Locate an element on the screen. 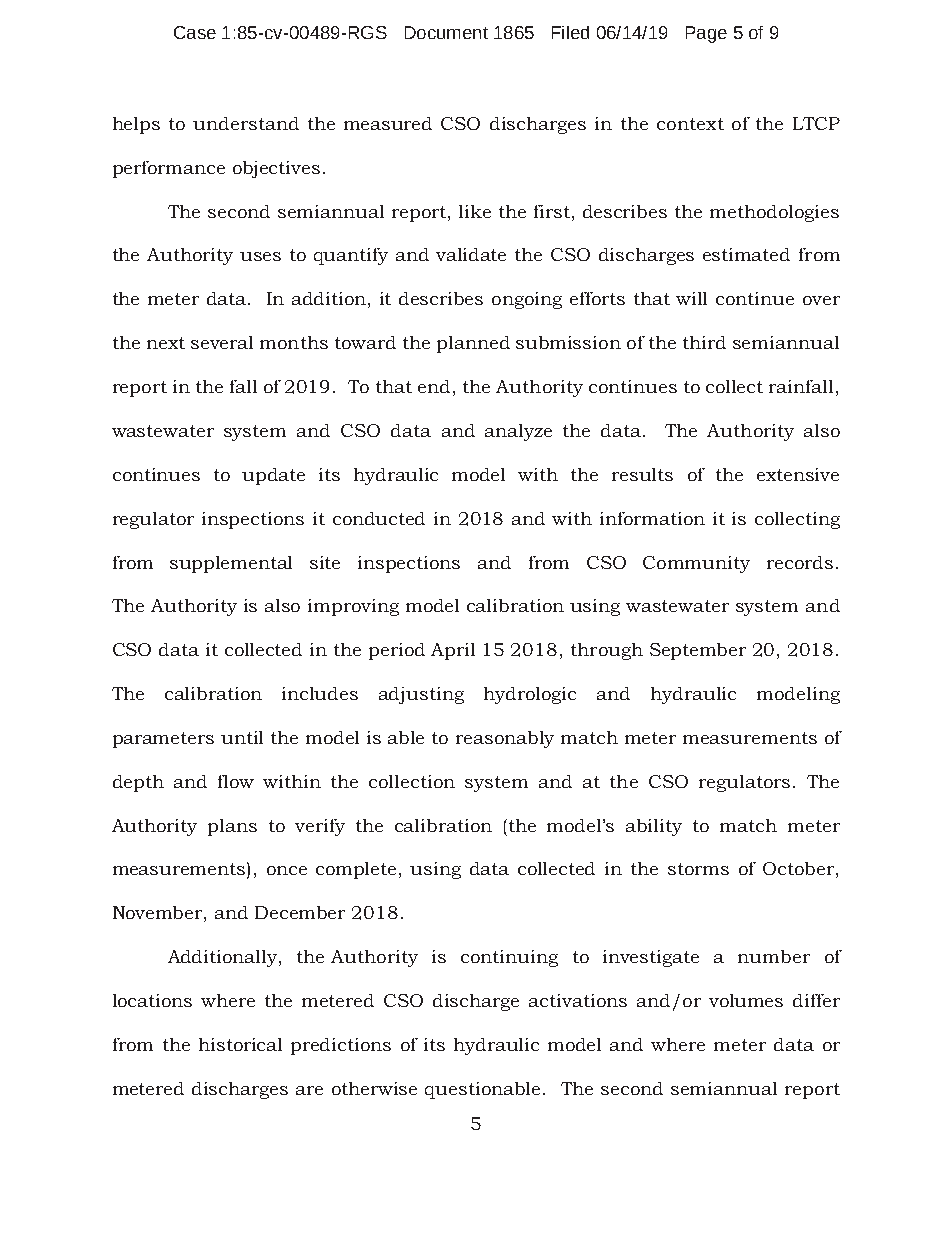 The width and height of the screenshot is (952, 1233). otherwise is located at coordinates (374, 1088).
